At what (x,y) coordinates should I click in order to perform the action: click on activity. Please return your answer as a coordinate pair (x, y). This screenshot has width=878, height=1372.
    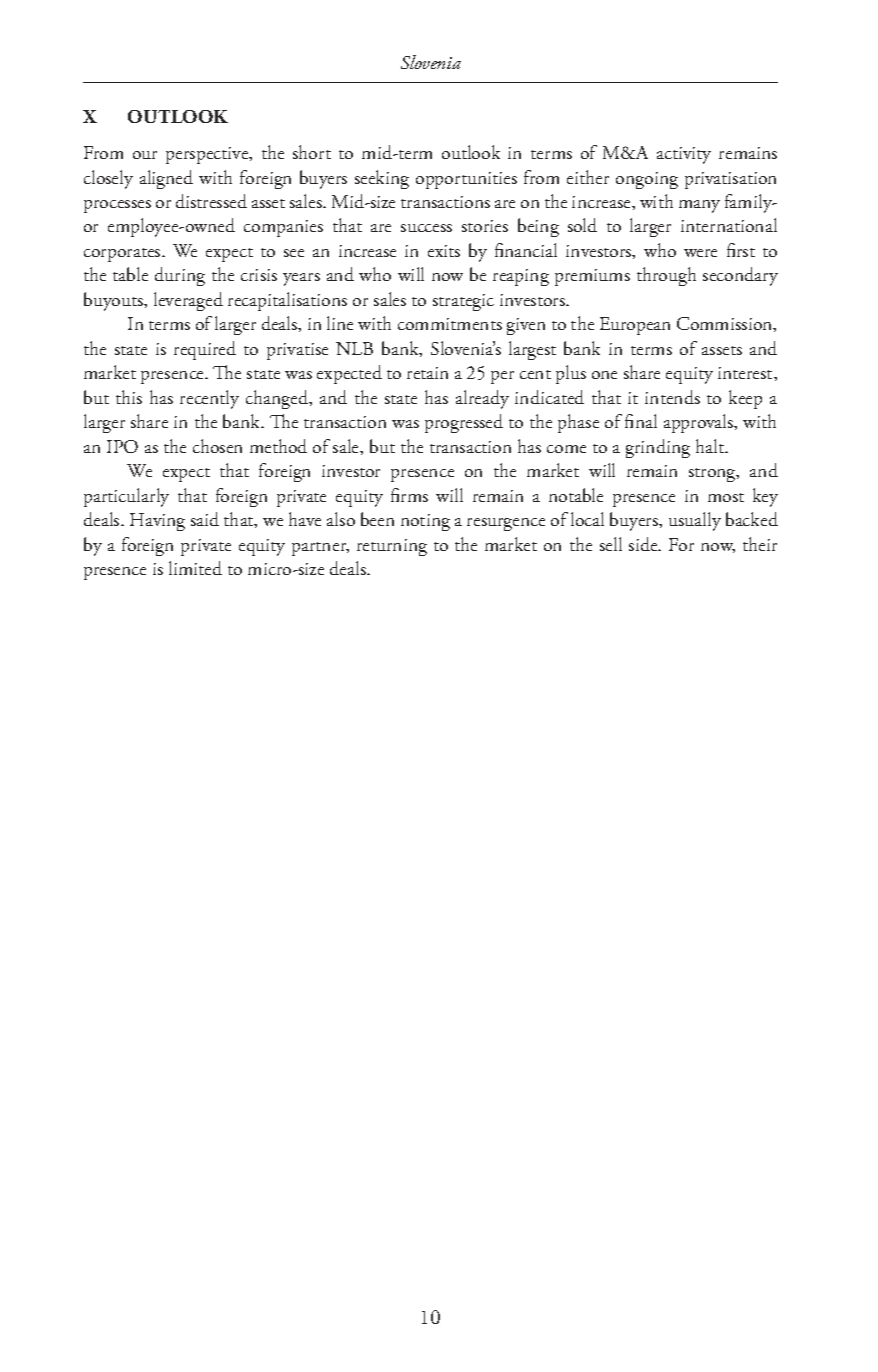
    Looking at the image, I should click on (684, 155).
